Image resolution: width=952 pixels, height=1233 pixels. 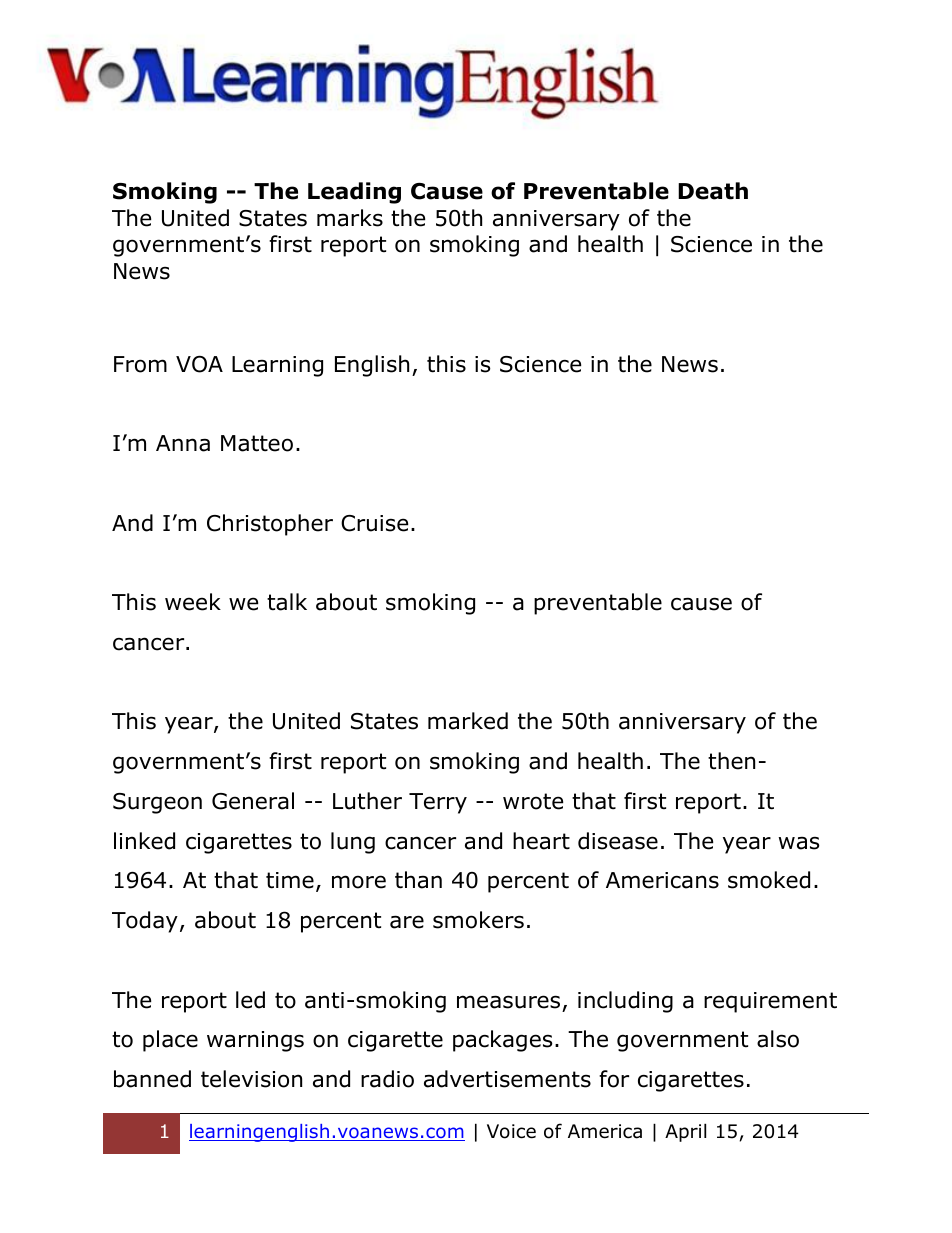 I want to click on marks, so click(x=350, y=218).
